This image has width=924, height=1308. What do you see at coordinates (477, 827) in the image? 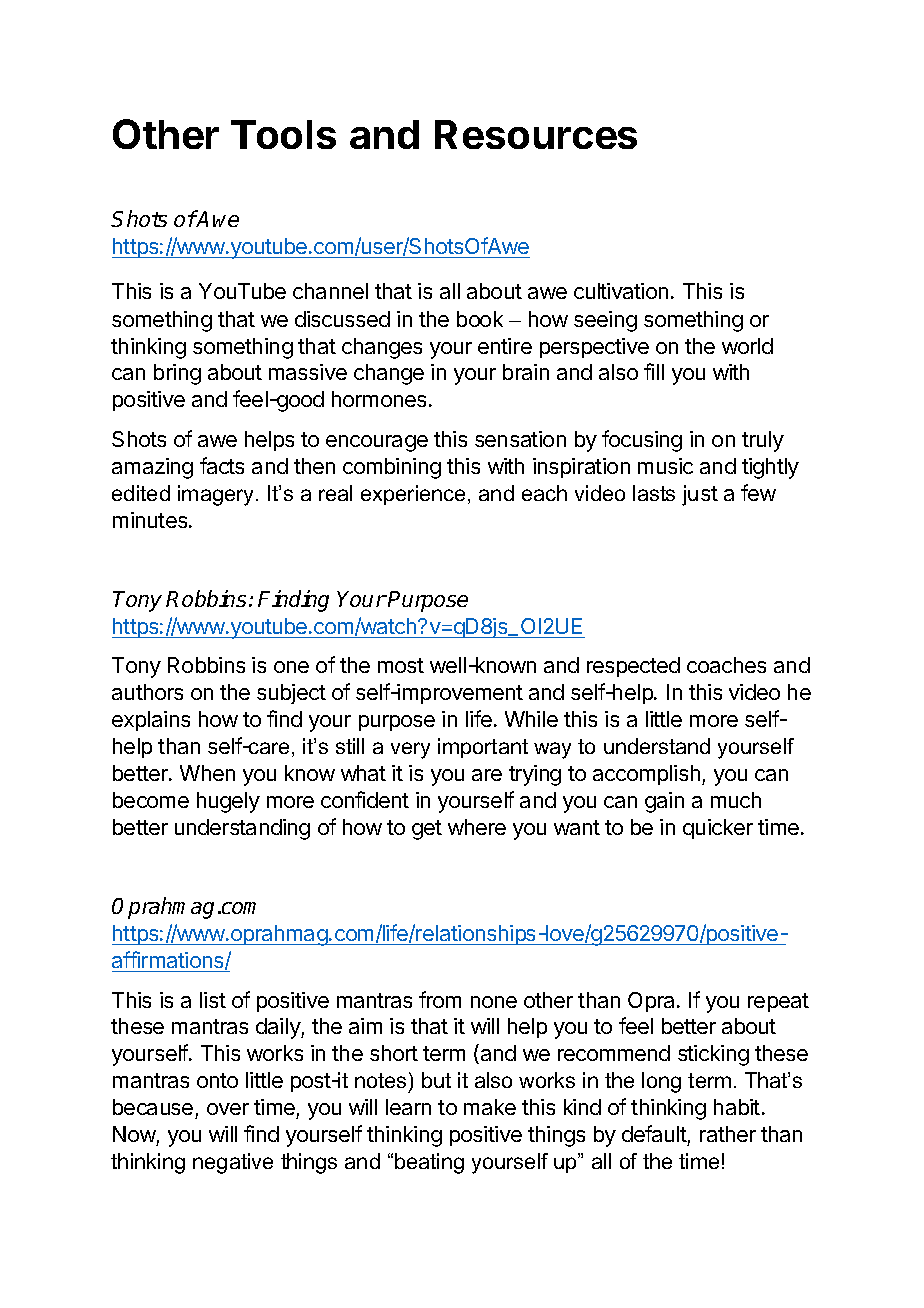
I see `where` at bounding box center [477, 827].
